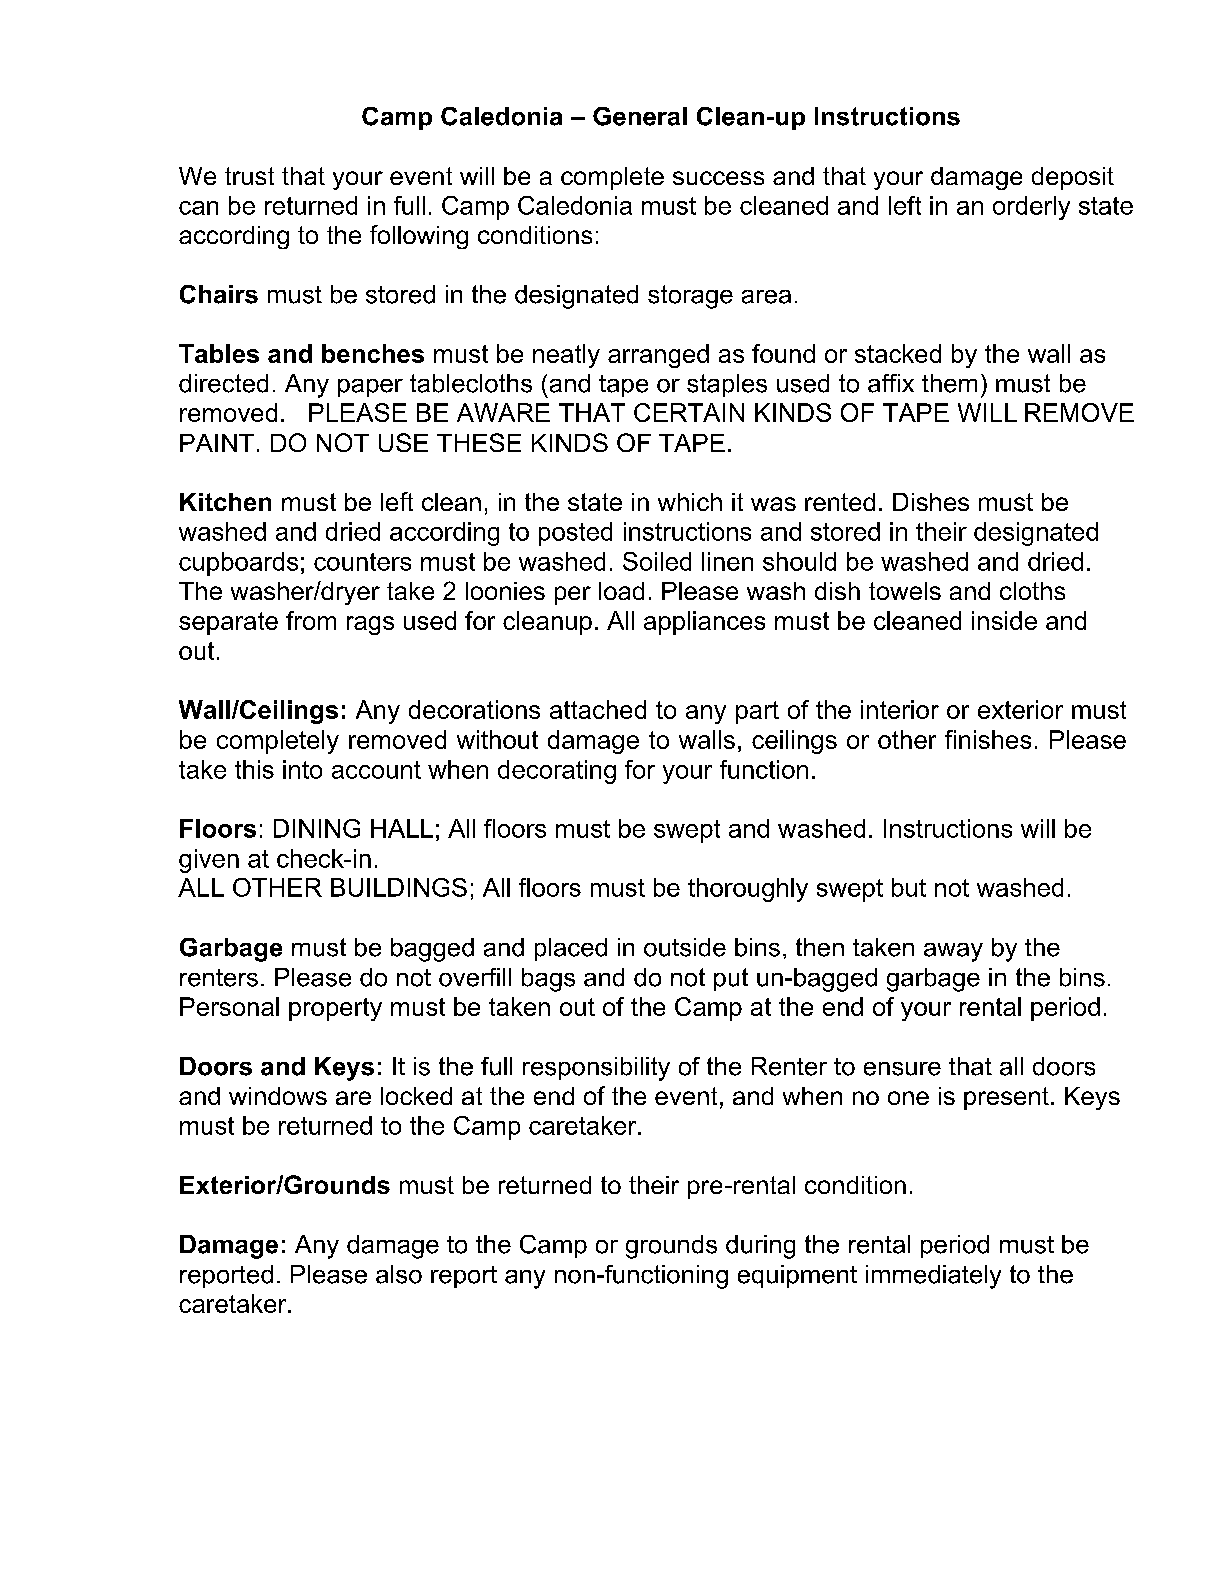 This screenshot has height=1573, width=1215. What do you see at coordinates (399, 1274) in the screenshot?
I see `also` at bounding box center [399, 1274].
